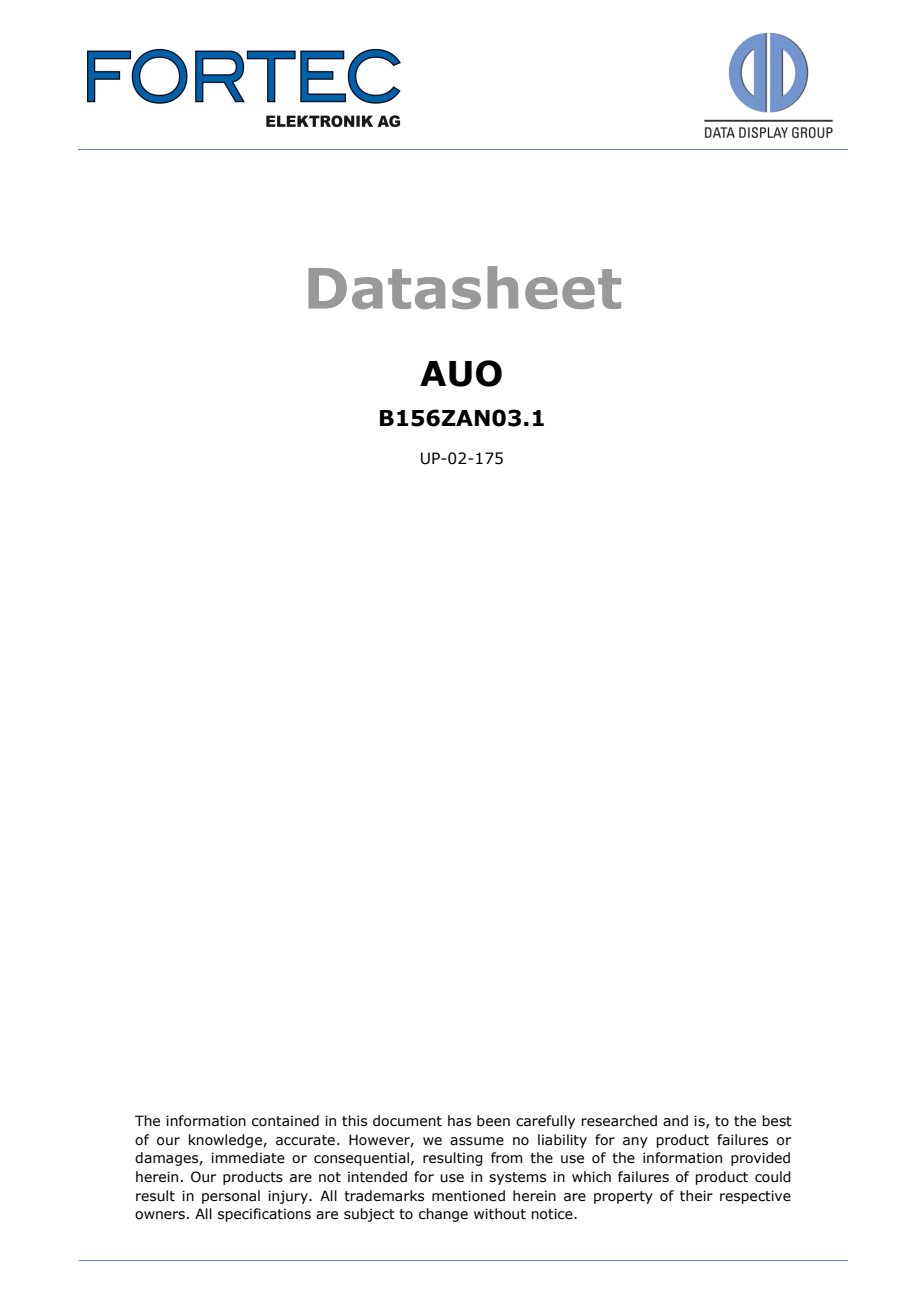 Image resolution: width=924 pixels, height=1308 pixels. Describe the element at coordinates (231, 1197) in the screenshot. I see `personal` at that location.
